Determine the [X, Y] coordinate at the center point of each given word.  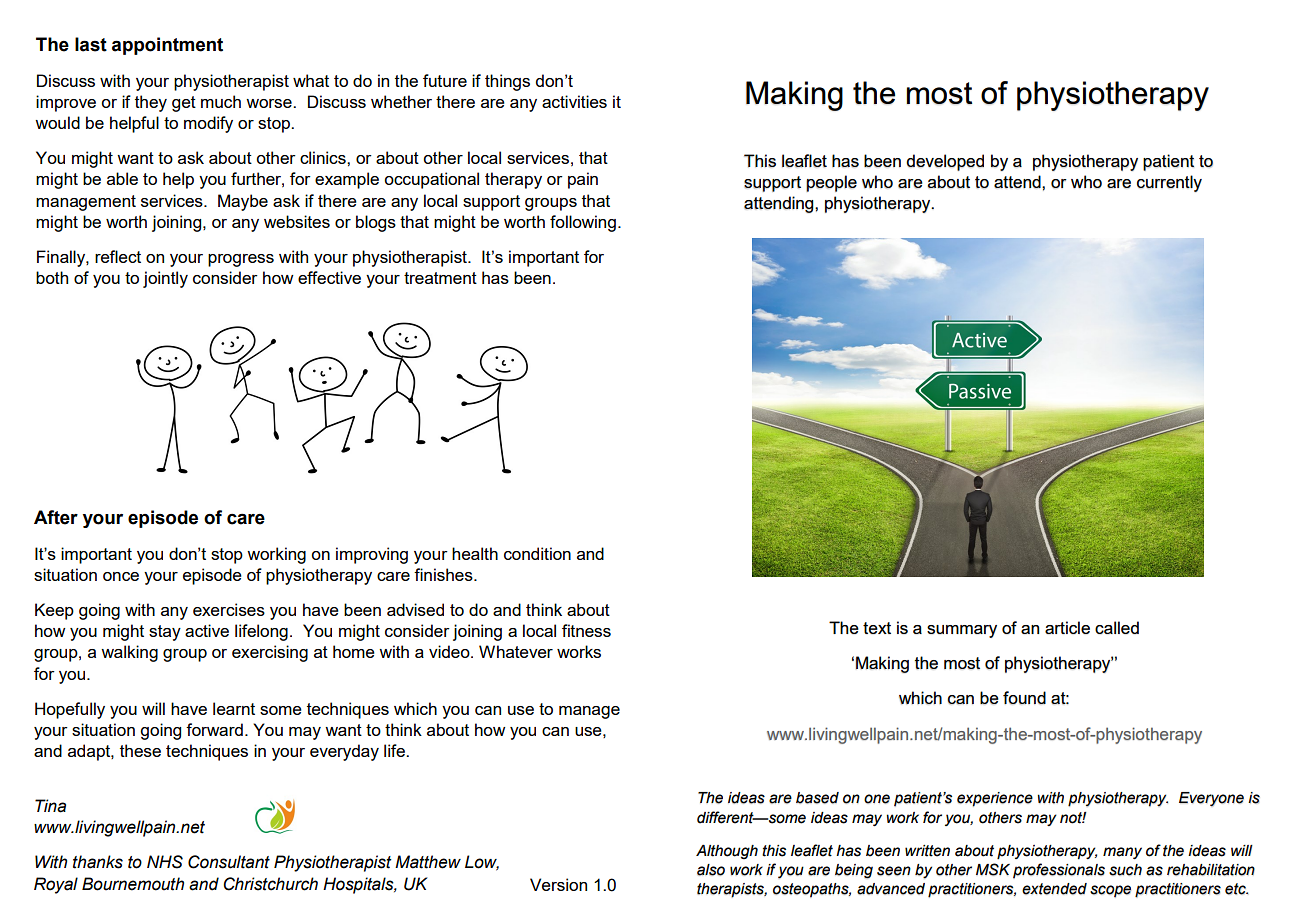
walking [129, 653]
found [1024, 698]
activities [574, 101]
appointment [167, 46]
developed [945, 162]
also [711, 870]
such [1125, 870]
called [1117, 627]
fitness [586, 630]
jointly [165, 279]
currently [1169, 183]
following [583, 223]
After [56, 517]
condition [537, 553]
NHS [165, 862]
